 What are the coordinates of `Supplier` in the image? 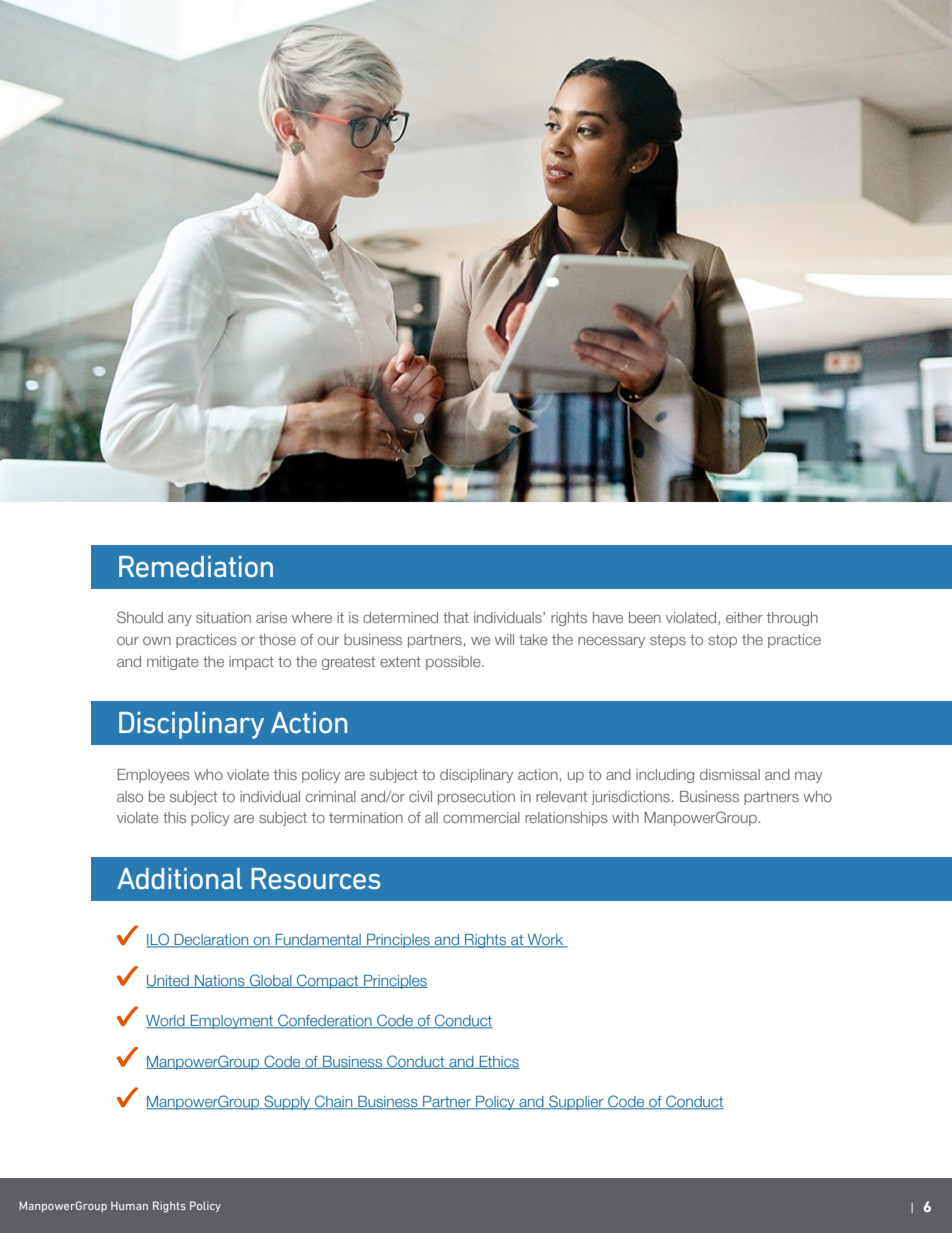 It's located at (576, 1102).
